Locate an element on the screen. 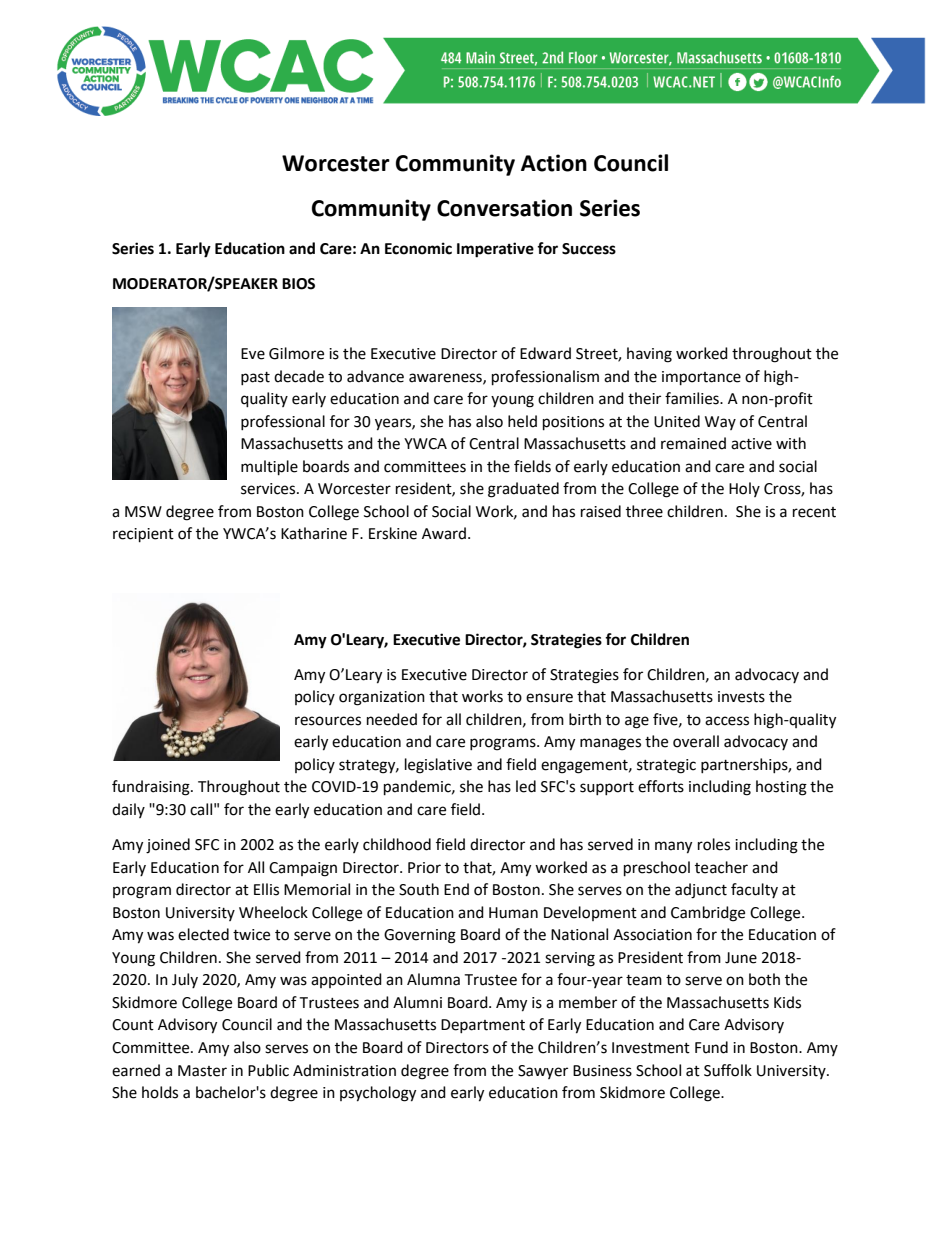  invests is located at coordinates (741, 697).
